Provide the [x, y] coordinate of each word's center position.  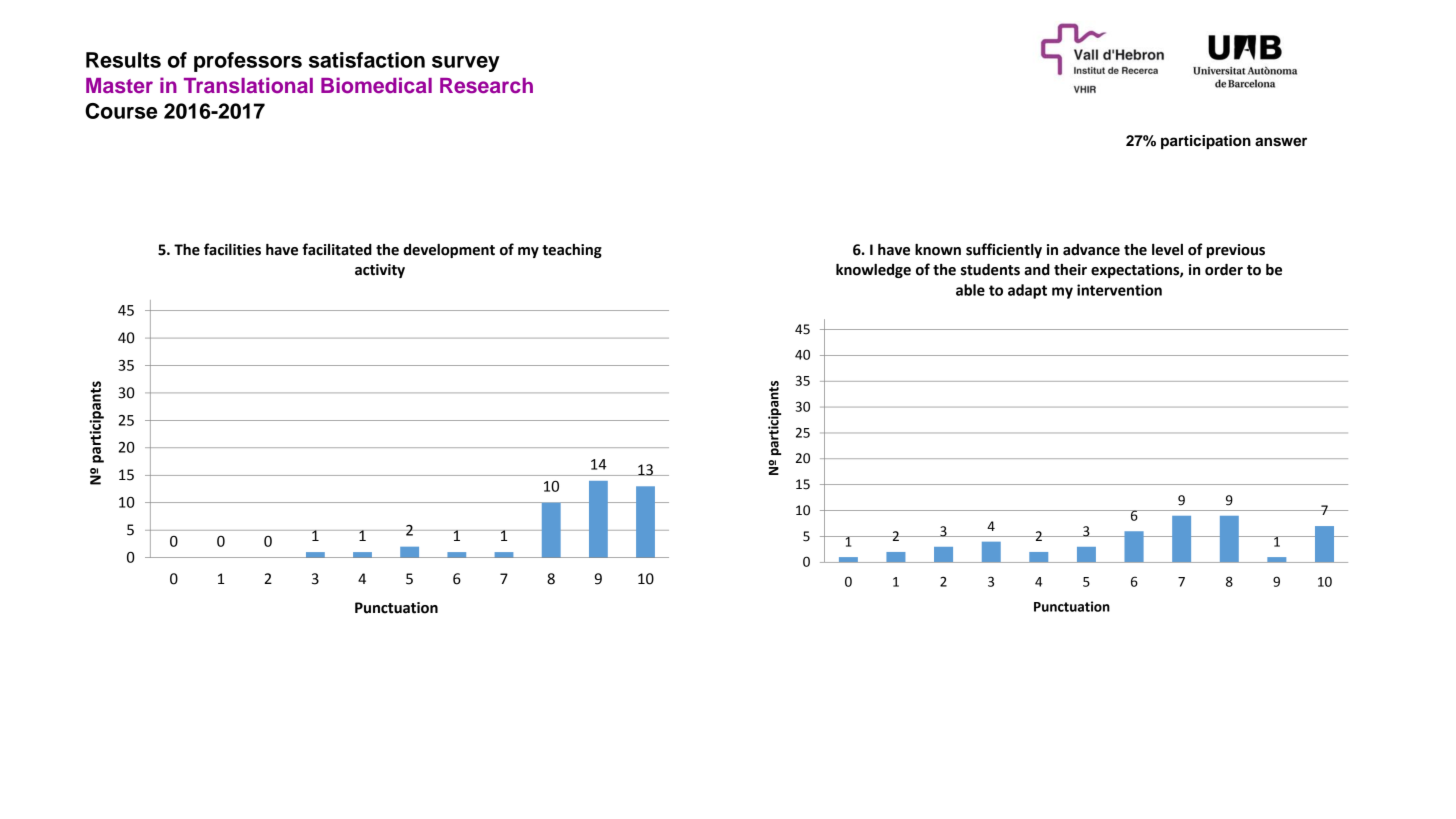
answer [1281, 142]
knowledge [873, 270]
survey [466, 64]
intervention [1119, 290]
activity [380, 271]
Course [121, 111]
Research [486, 85]
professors [248, 62]
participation [1206, 142]
